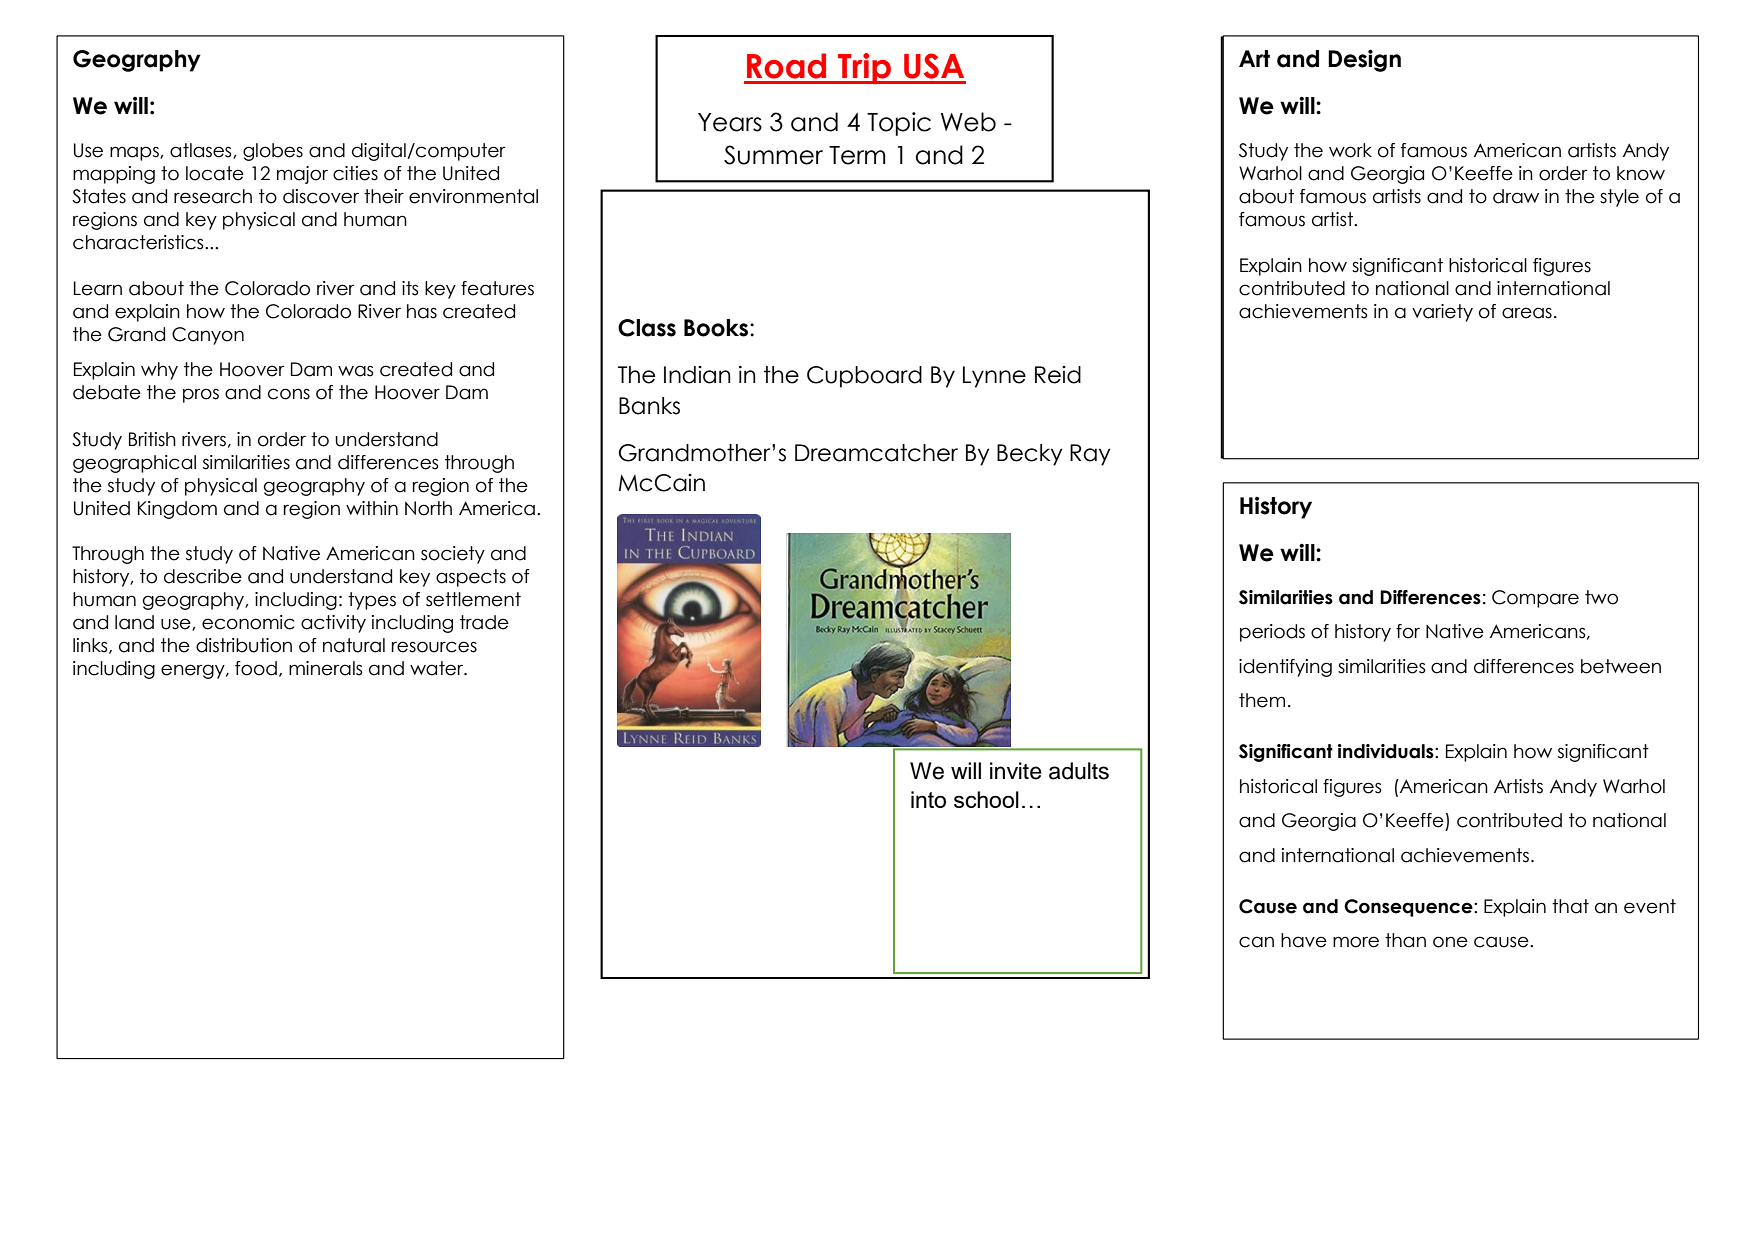 The width and height of the screenshot is (1753, 1240). I want to click on Dreamcatcher, so click(876, 453).
